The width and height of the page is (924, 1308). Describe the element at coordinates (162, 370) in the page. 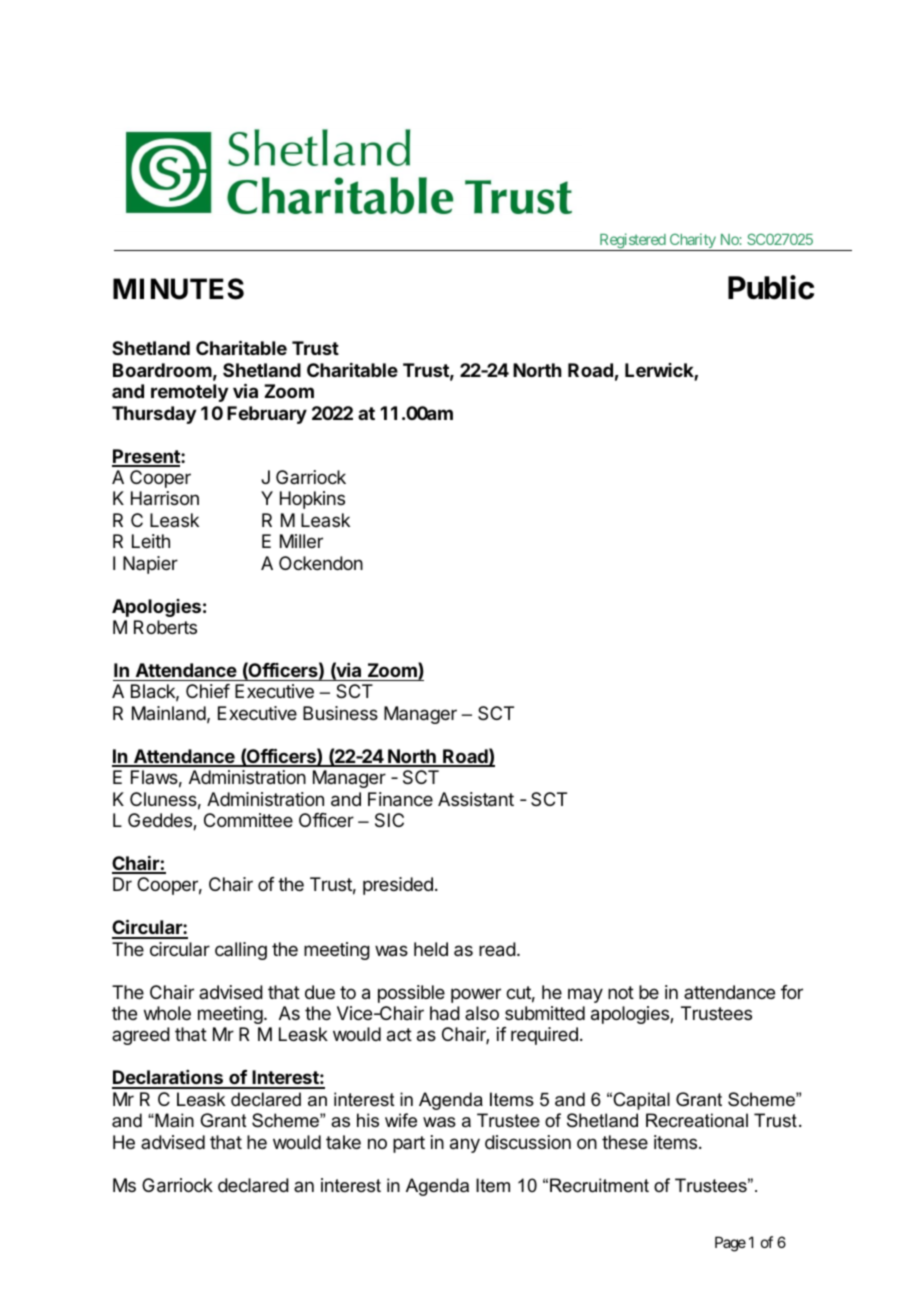

I see `Boardroom` at that location.
